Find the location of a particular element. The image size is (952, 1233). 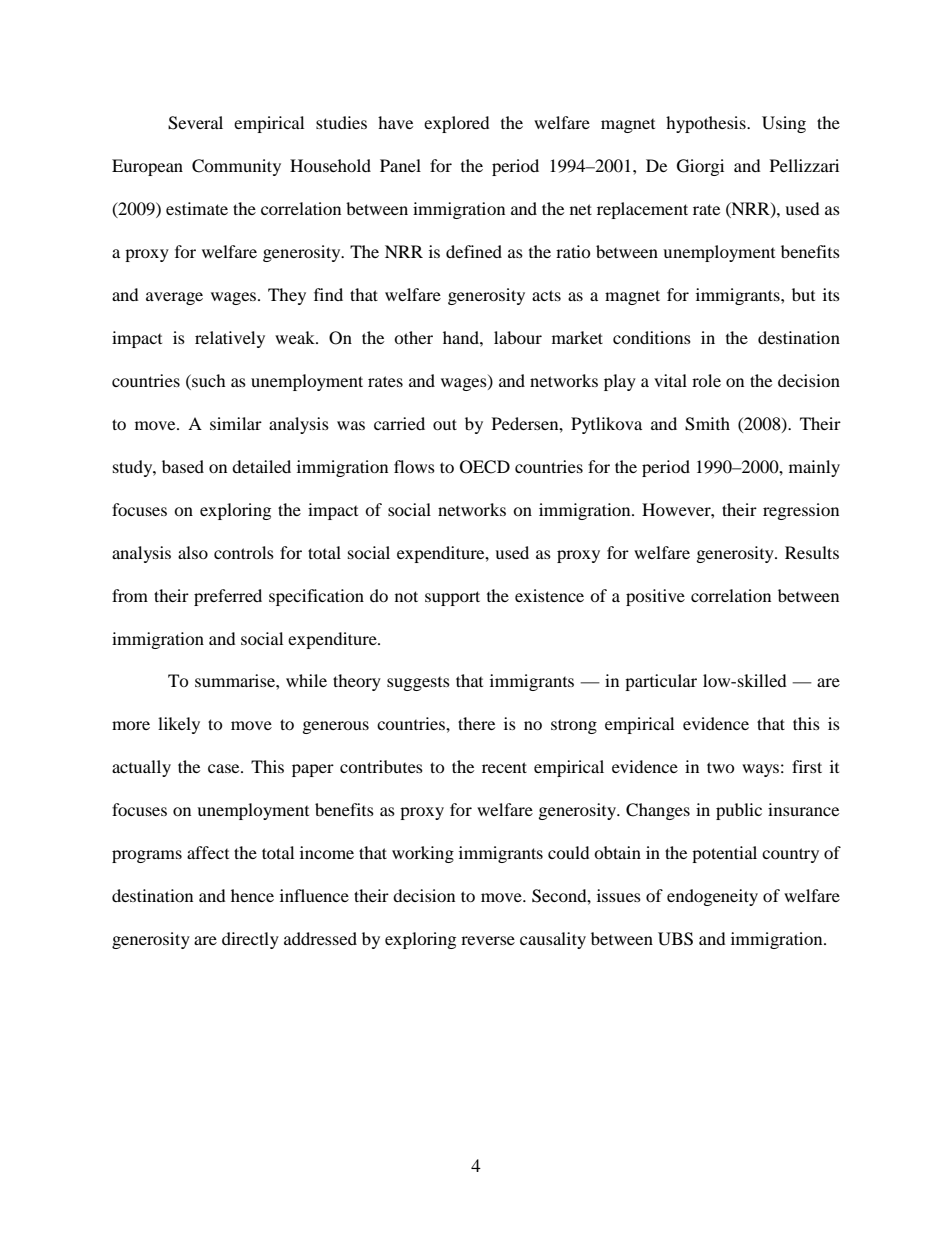

hypothesis is located at coordinates (707, 124).
